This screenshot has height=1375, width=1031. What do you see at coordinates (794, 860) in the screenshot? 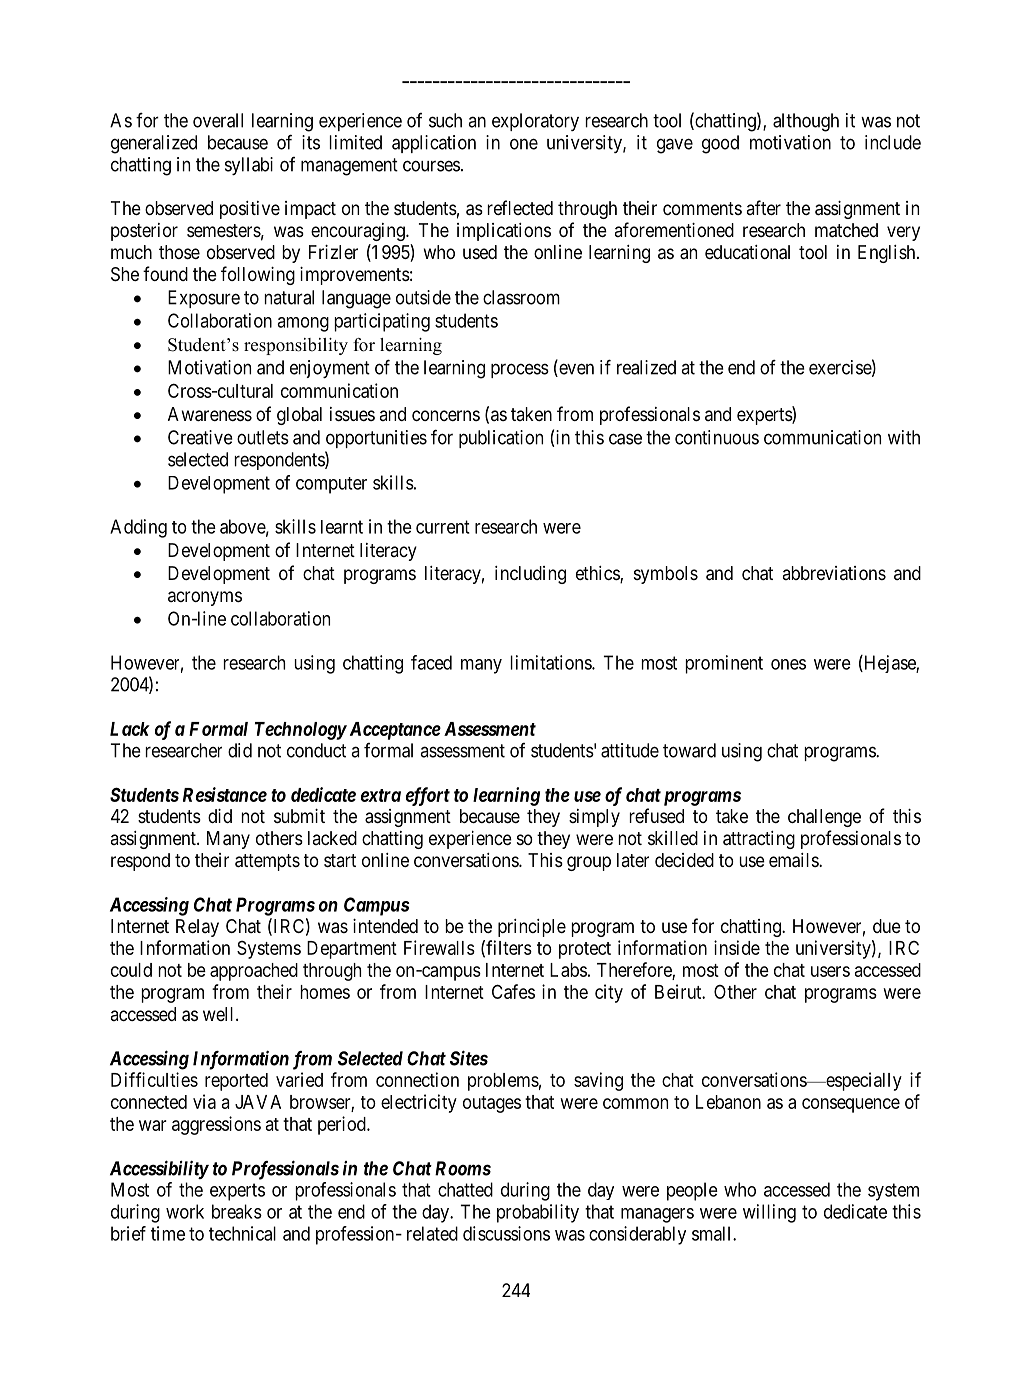
I see `emails` at bounding box center [794, 860].
